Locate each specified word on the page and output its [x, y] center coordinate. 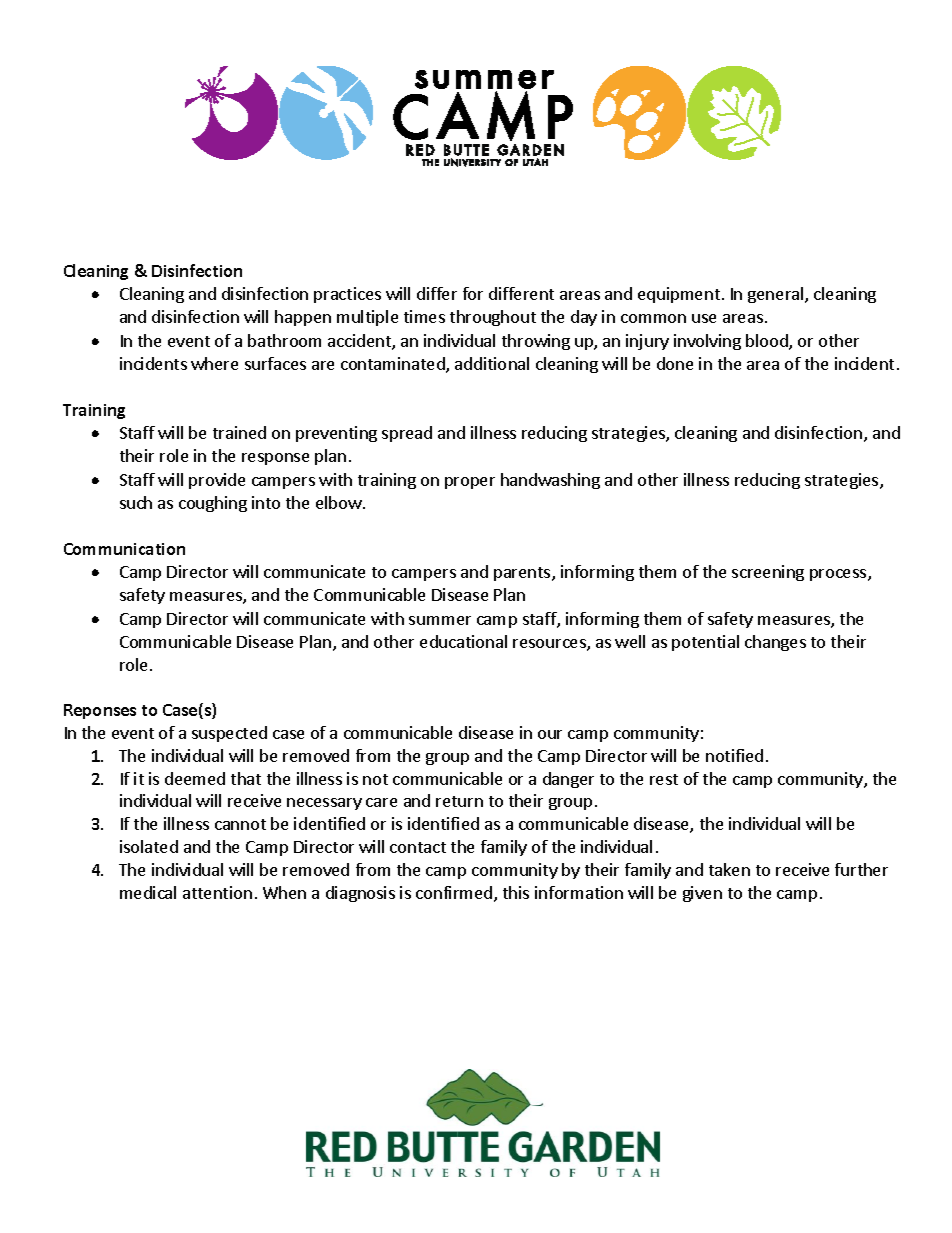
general [777, 295]
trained [239, 432]
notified [734, 755]
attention [217, 892]
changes [775, 643]
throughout [493, 318]
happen [303, 318]
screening [768, 573]
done [675, 363]
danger [568, 780]
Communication [124, 549]
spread [407, 434]
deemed [195, 778]
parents [523, 574]
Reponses [100, 711]
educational [463, 641]
